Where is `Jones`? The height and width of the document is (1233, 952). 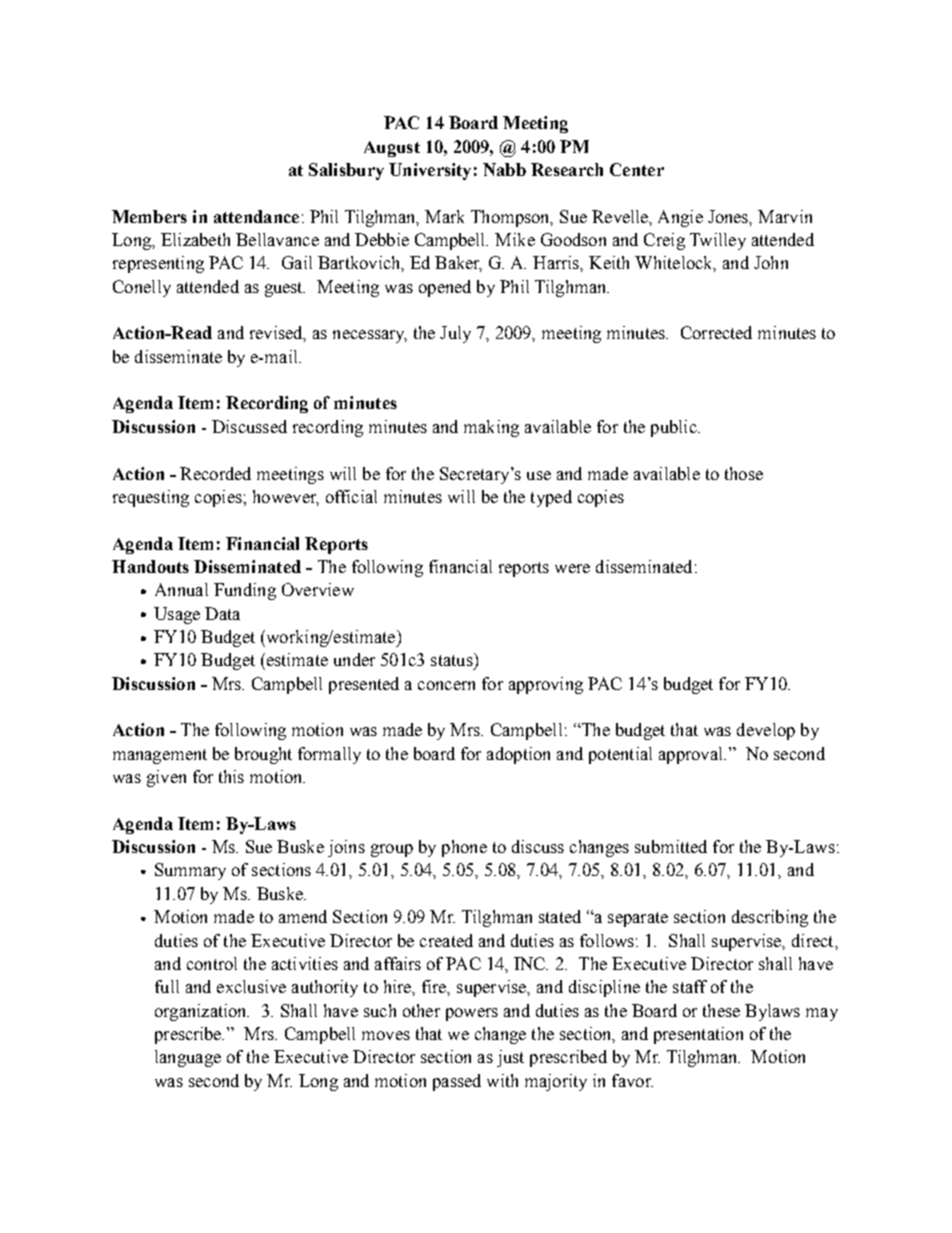
Jones is located at coordinates (729, 217).
